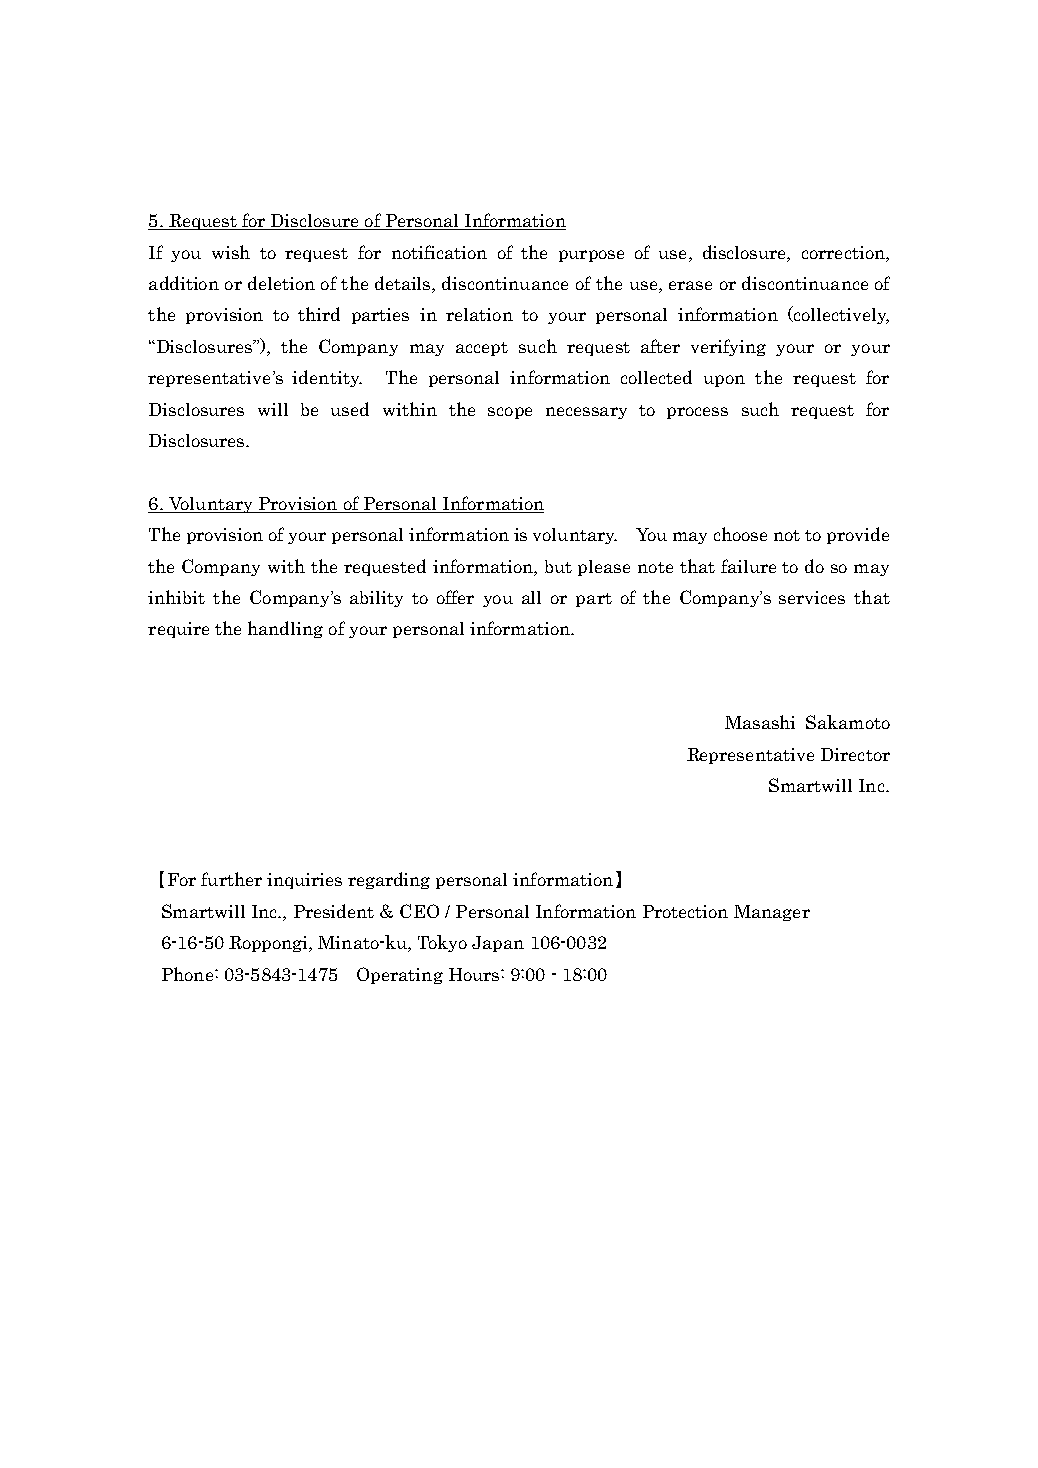 This screenshot has height=1468, width=1038. Describe the element at coordinates (281, 283) in the screenshot. I see `deletion` at that location.
